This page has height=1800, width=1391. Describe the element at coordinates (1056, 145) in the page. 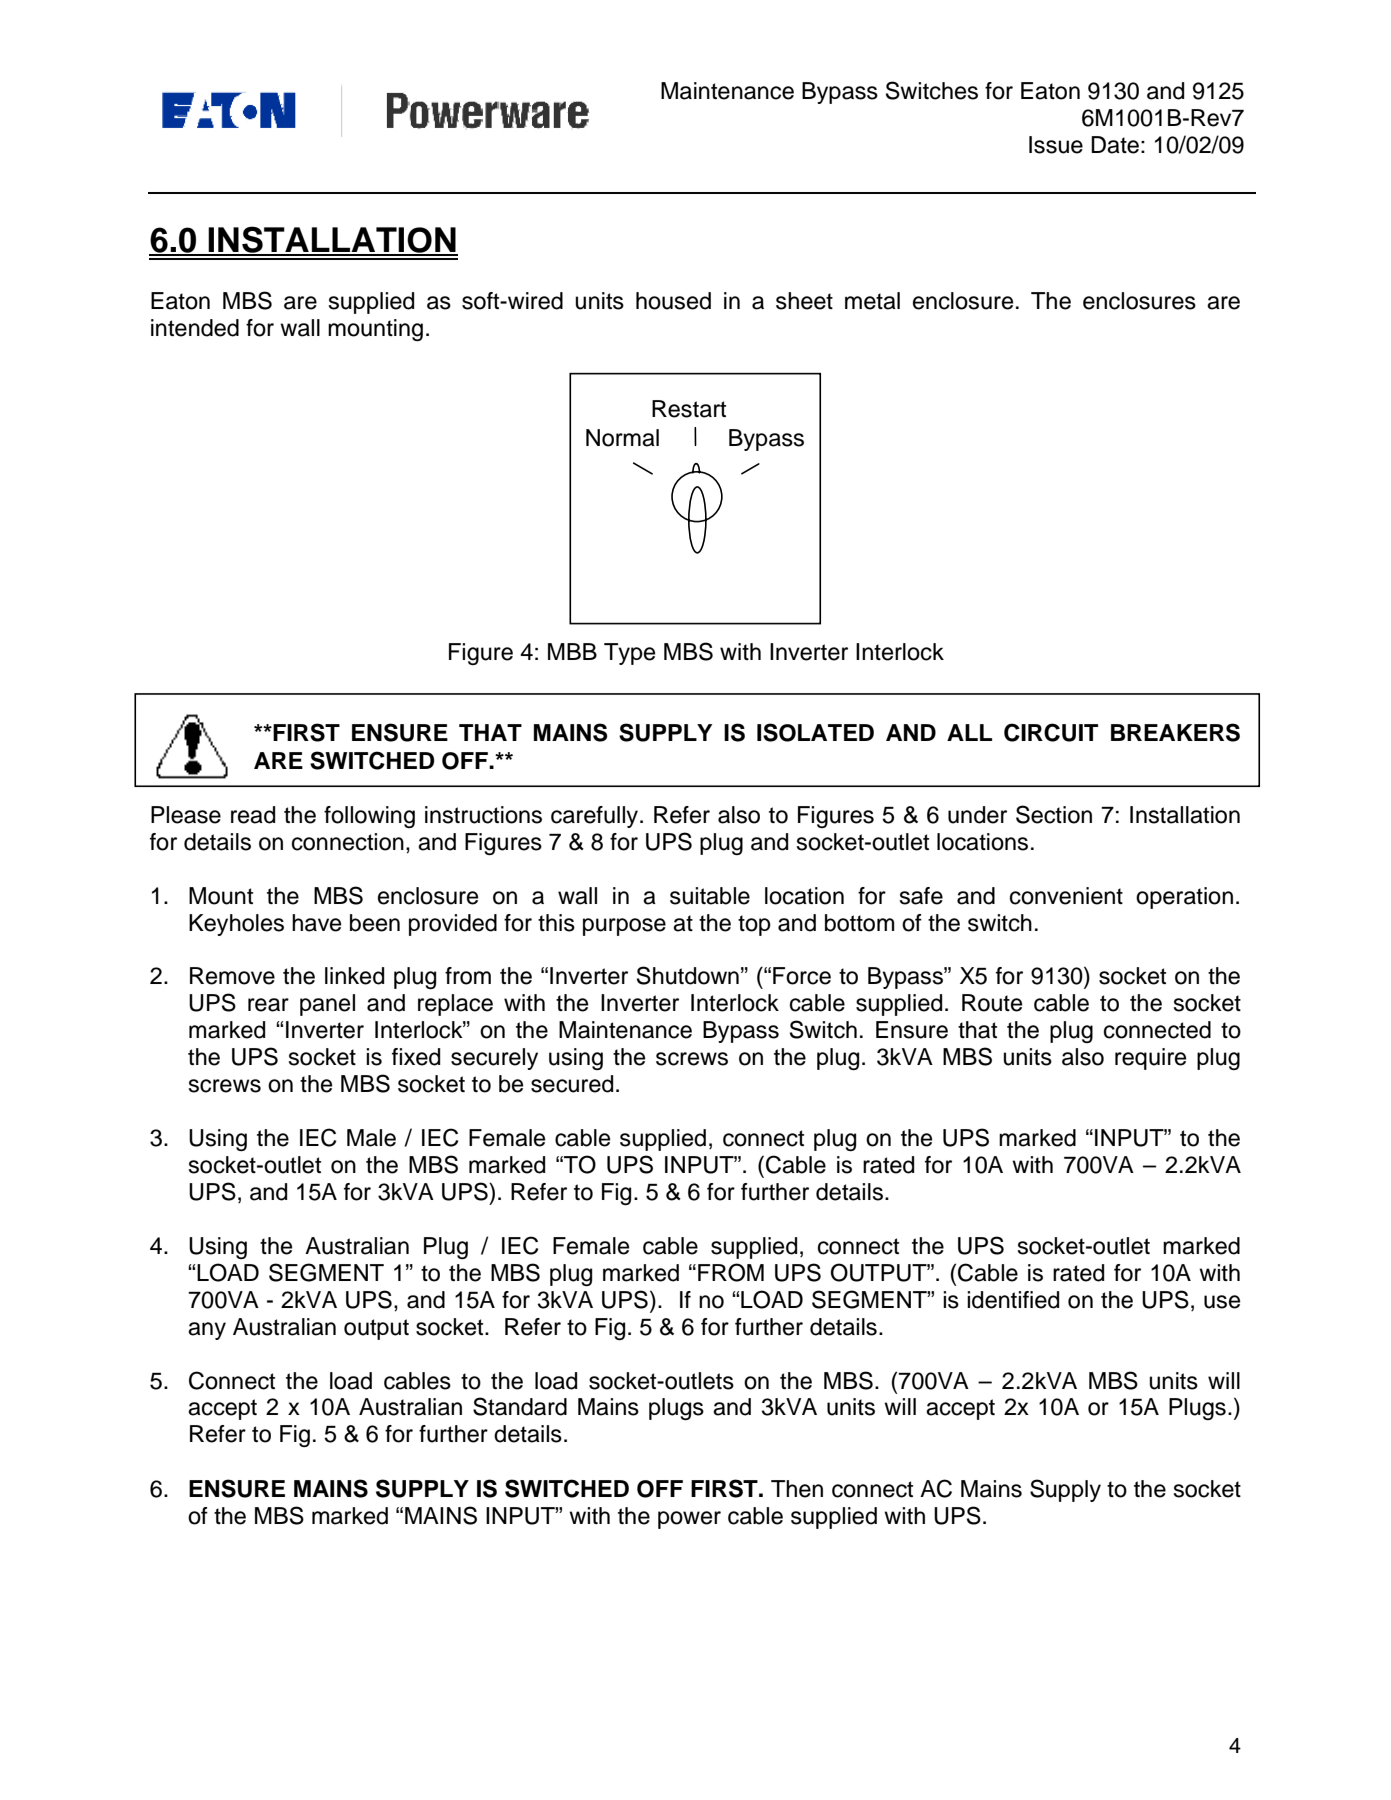

I see `Issue` at that location.
